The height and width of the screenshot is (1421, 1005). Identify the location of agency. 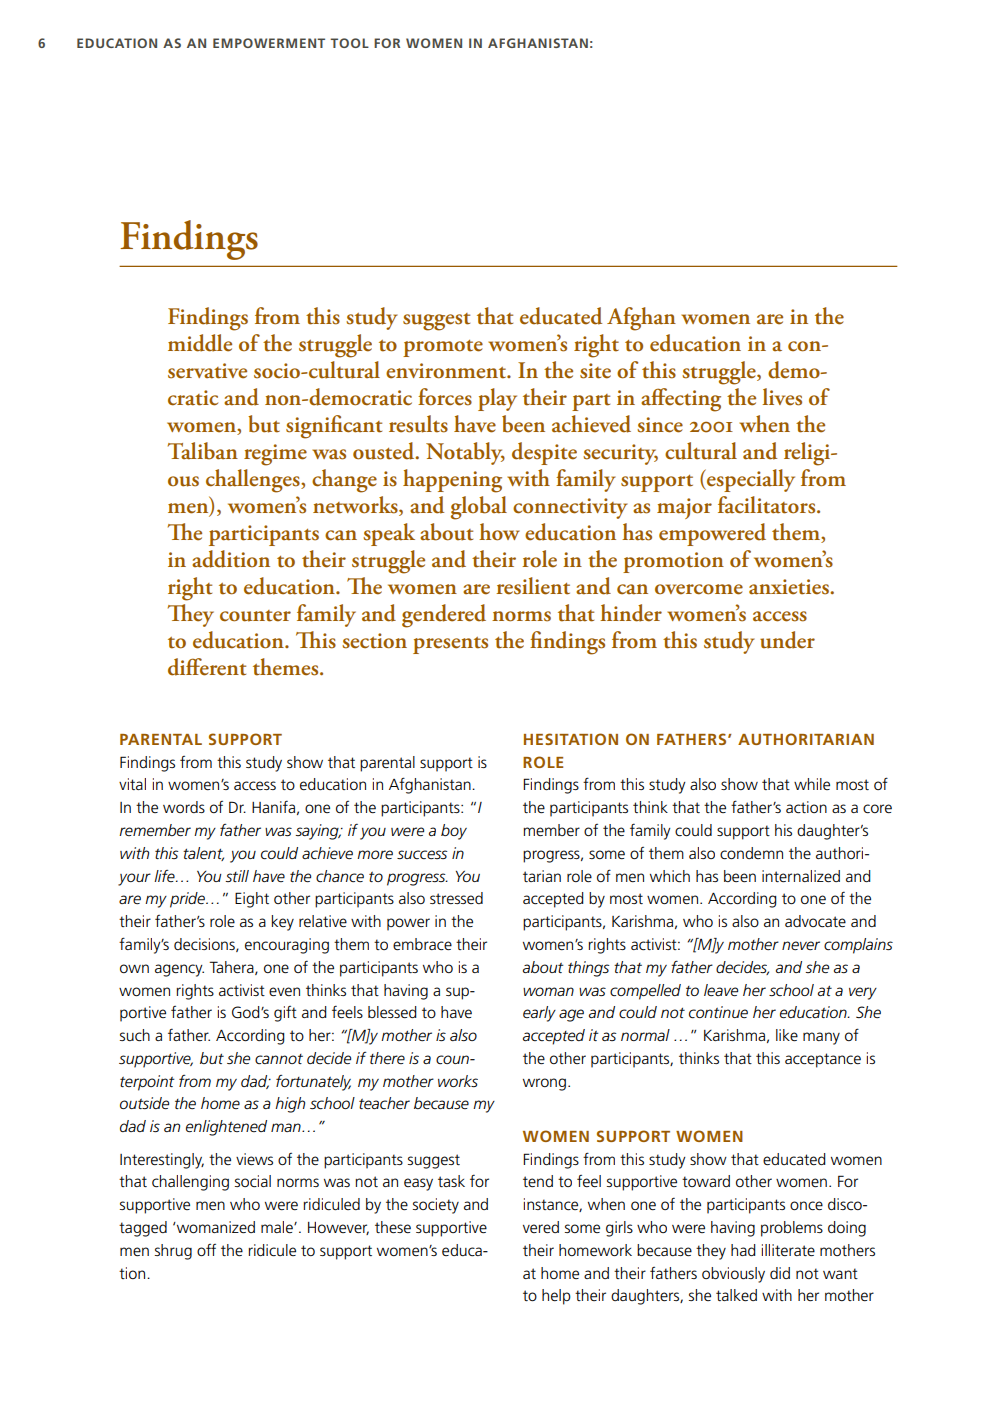
(179, 970).
